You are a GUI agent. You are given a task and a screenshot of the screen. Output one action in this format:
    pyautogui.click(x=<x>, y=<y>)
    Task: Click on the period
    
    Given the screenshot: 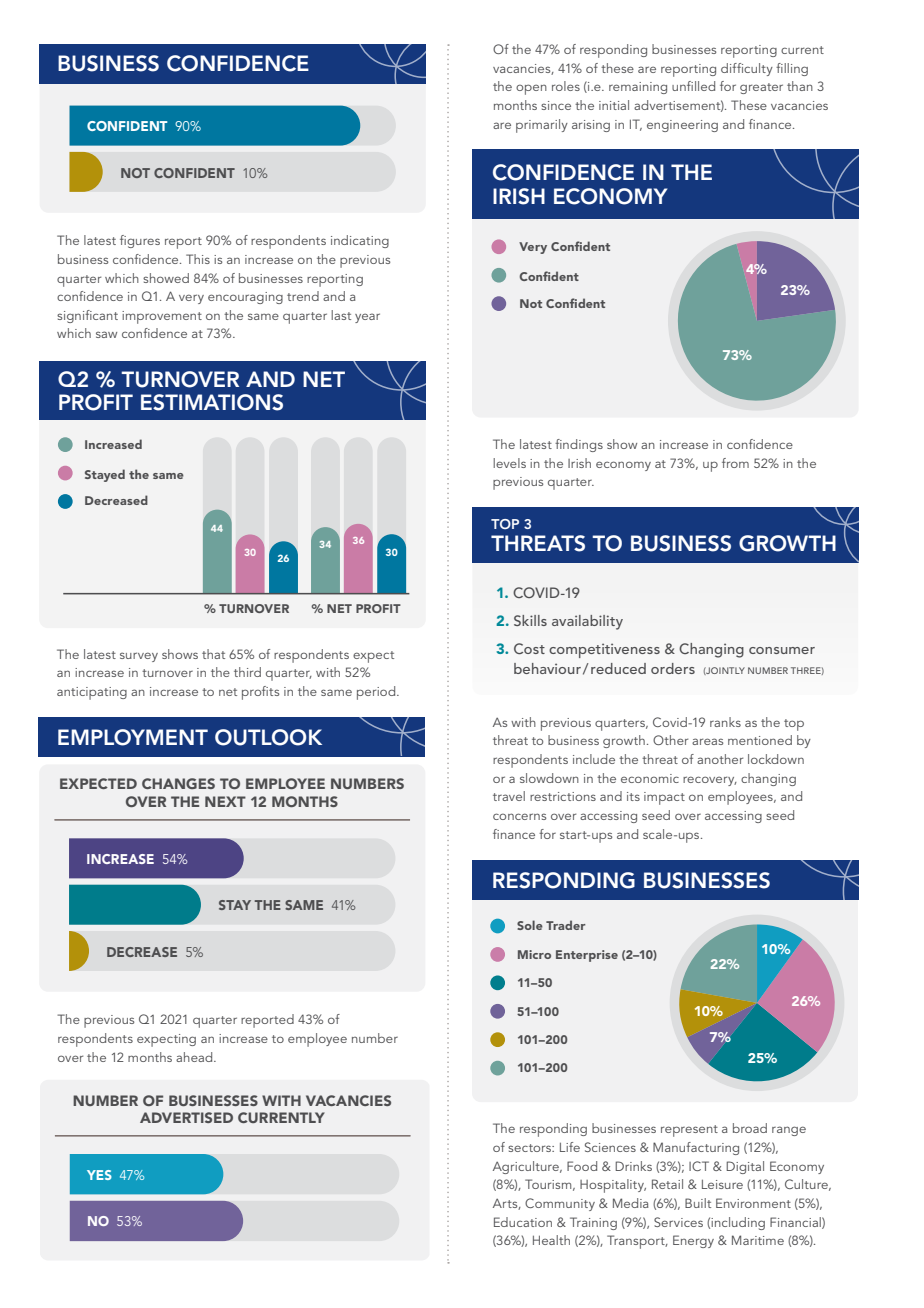 What is the action you would take?
    pyautogui.click(x=377, y=693)
